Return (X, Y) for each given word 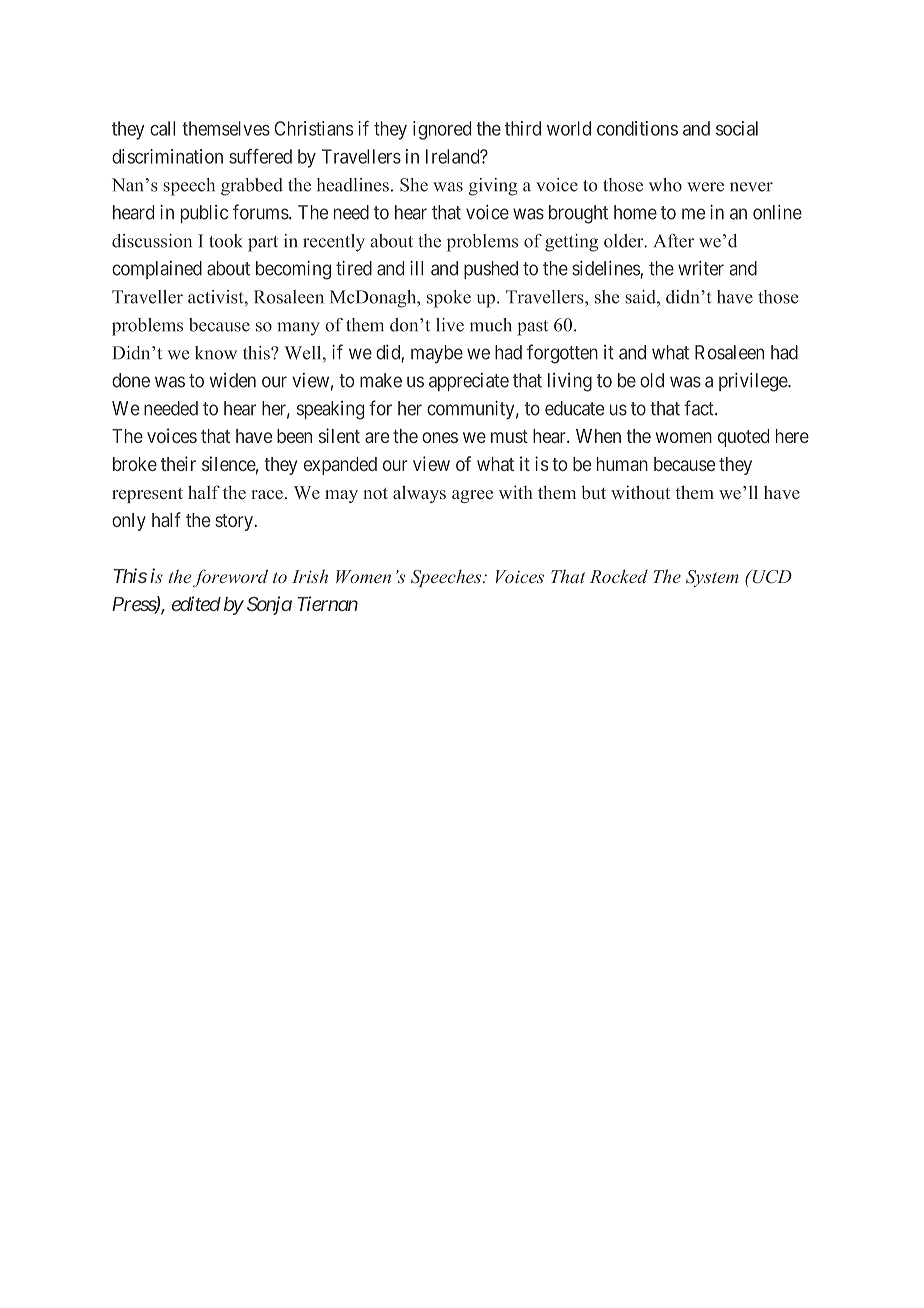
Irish (310, 576)
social (737, 128)
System (712, 578)
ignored (442, 130)
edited (196, 603)
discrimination (167, 156)
